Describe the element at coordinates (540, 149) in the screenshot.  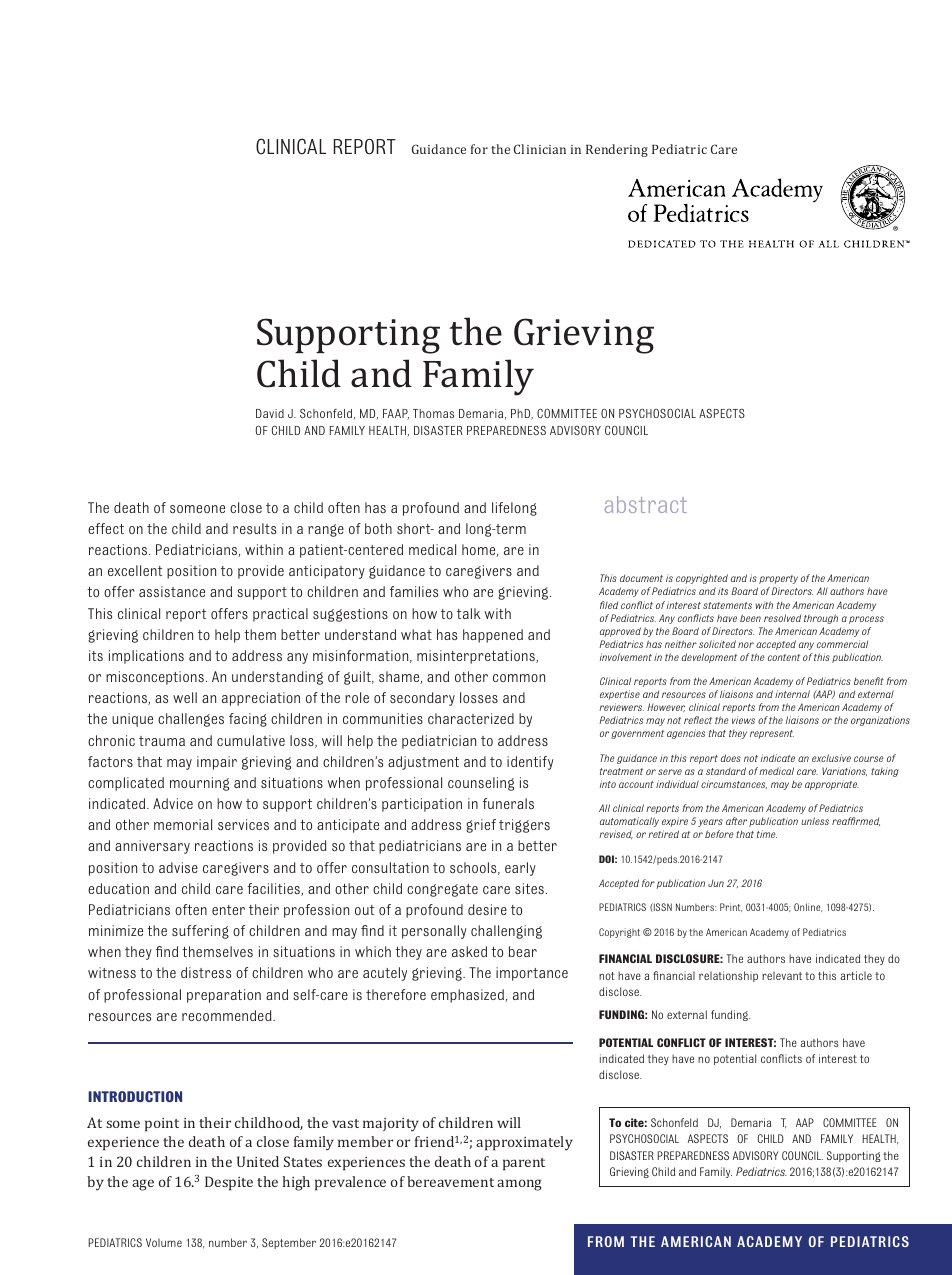
I see `Clinician` at that location.
